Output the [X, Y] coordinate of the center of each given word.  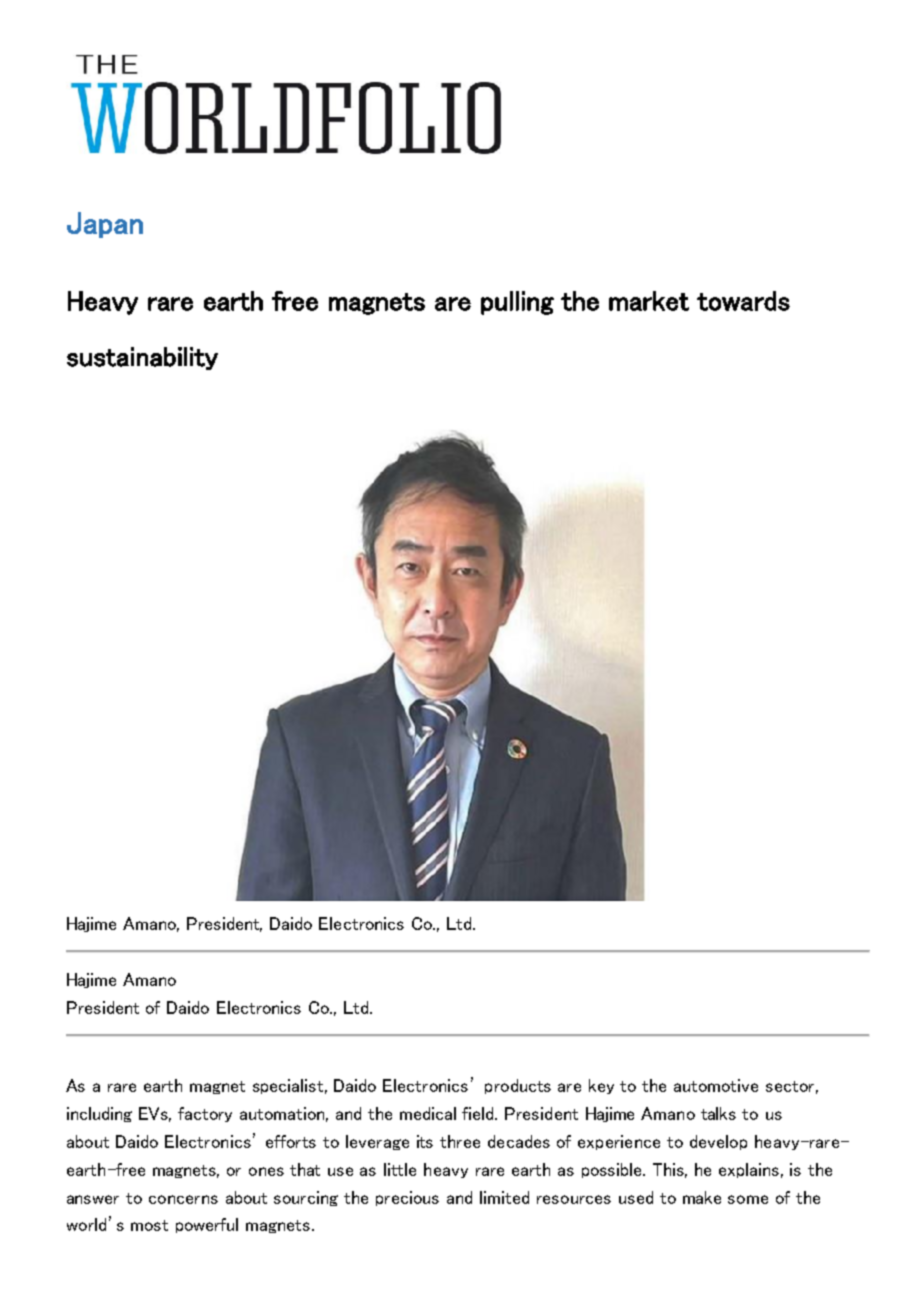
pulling [517, 303]
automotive [716, 1085]
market [649, 301]
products [518, 1086]
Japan [105, 225]
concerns [183, 1199]
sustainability [142, 358]
